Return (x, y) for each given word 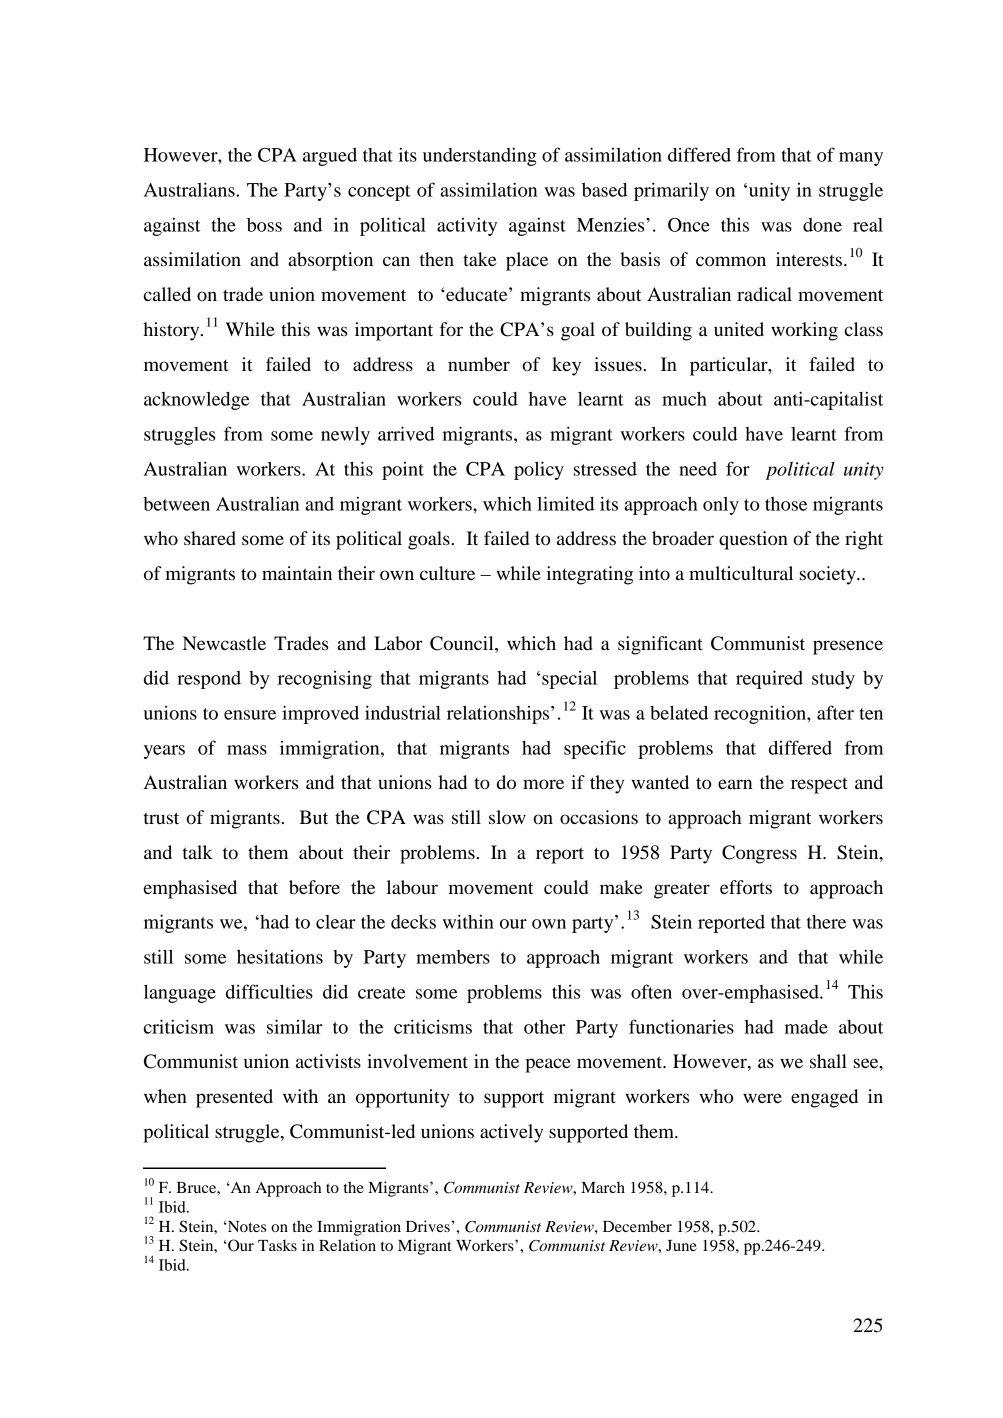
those (786, 504)
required (769, 679)
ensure (250, 715)
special (569, 680)
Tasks (277, 1245)
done (822, 225)
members (453, 957)
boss (264, 225)
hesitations (280, 956)
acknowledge (197, 401)
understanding (480, 156)
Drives (428, 1226)
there (826, 922)
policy (539, 470)
